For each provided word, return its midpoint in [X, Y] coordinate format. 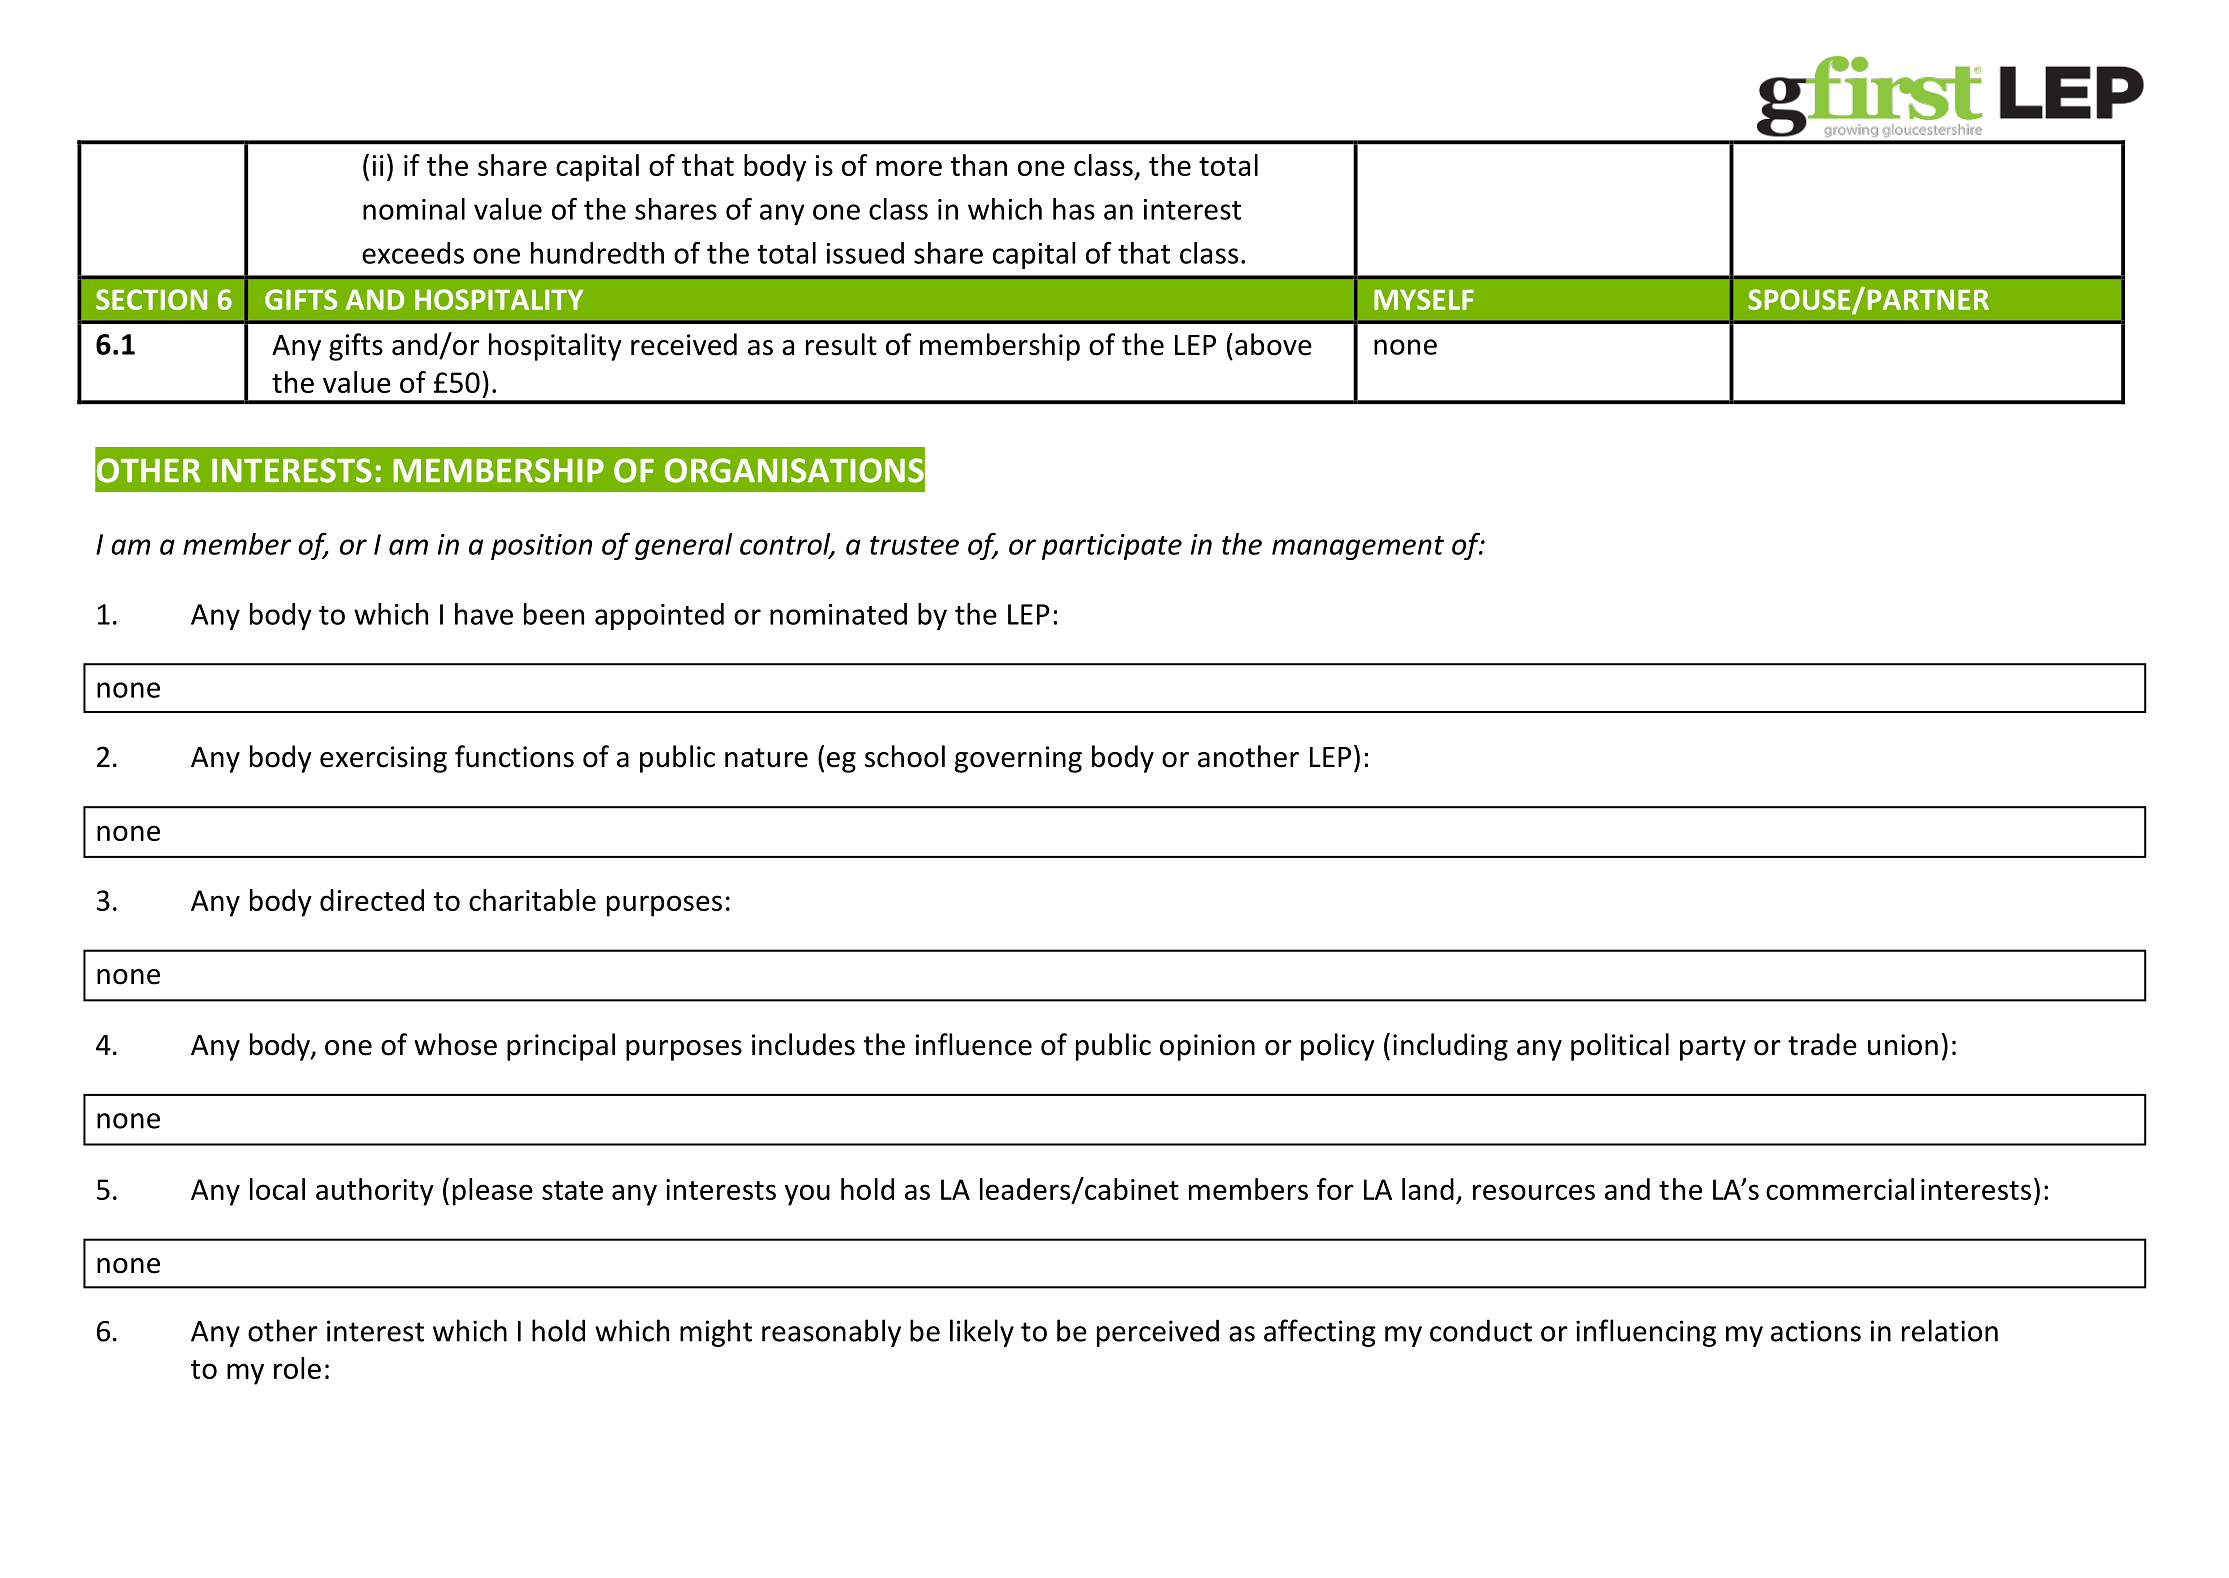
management [1358, 548]
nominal [414, 209]
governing [1018, 759]
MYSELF [1424, 299]
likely [982, 1333]
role [297, 1368]
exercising [383, 759]
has [1074, 209]
